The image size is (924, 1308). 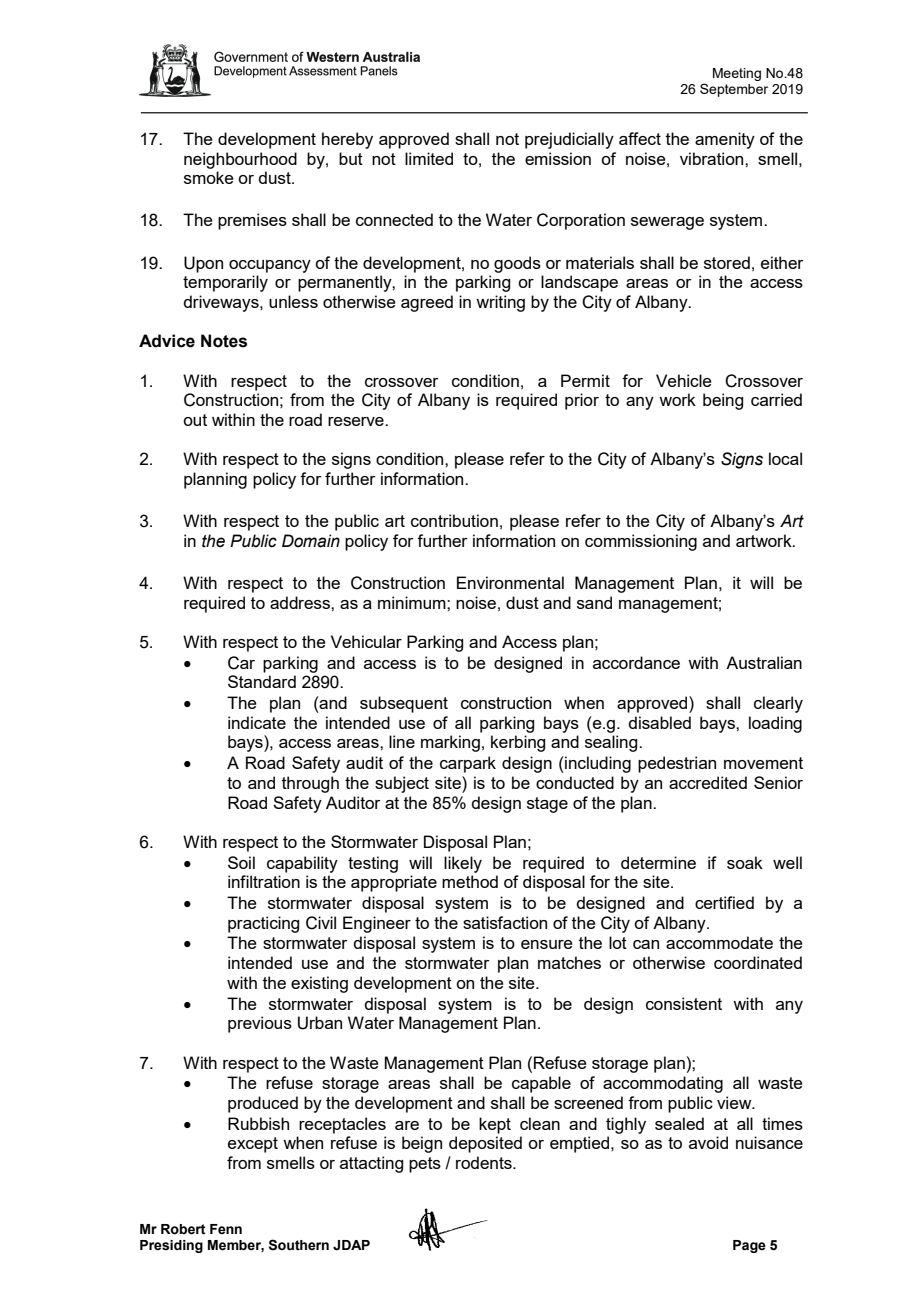 I want to click on Standard, so click(x=262, y=681).
